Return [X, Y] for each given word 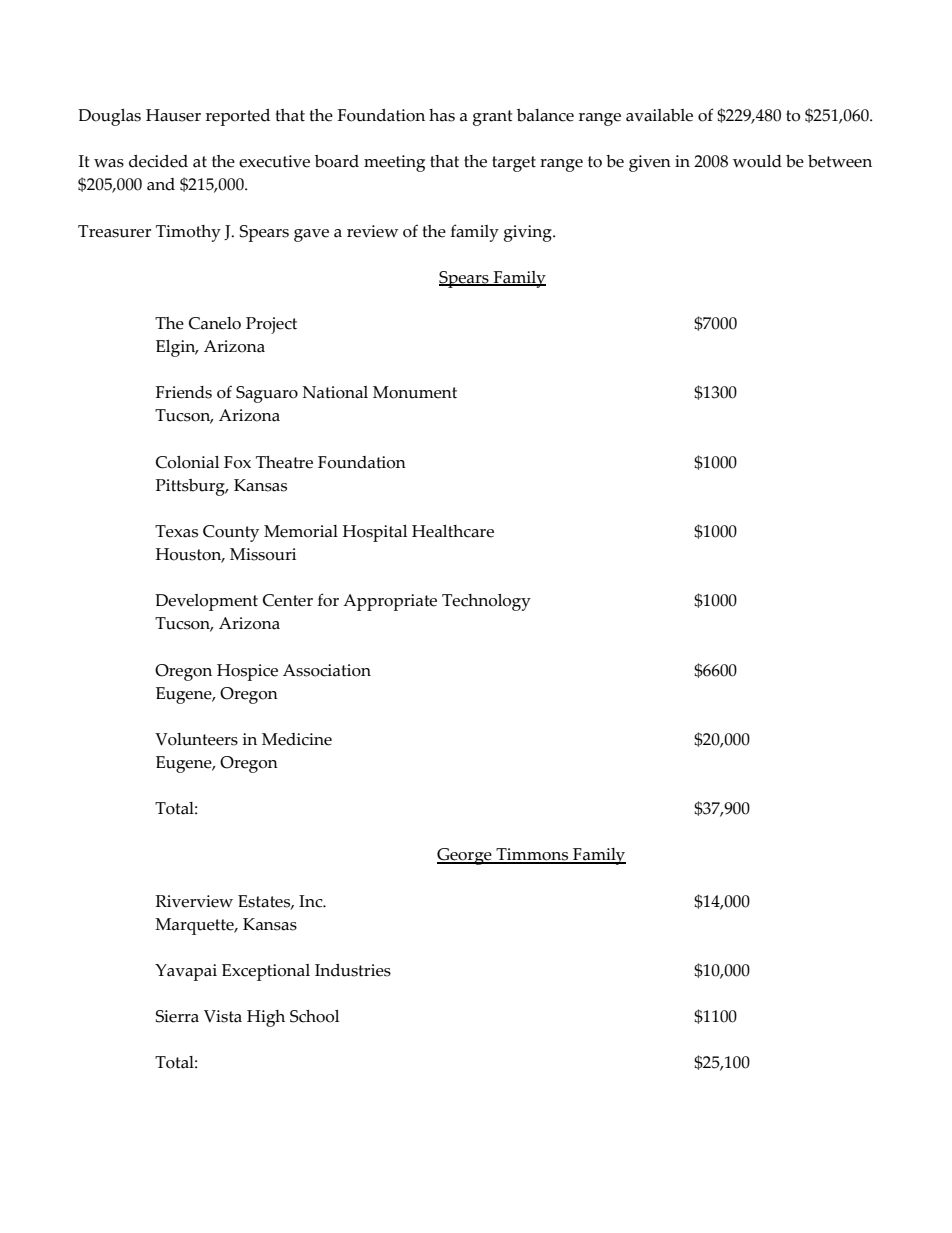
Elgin [177, 348]
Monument [415, 392]
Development [206, 602]
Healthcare [453, 531]
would [757, 161]
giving [529, 233]
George [465, 856]
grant [493, 118]
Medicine [297, 739]
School [314, 1016]
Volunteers [196, 739]
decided [158, 161]
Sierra [177, 1016]
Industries [353, 970]
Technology [486, 602]
